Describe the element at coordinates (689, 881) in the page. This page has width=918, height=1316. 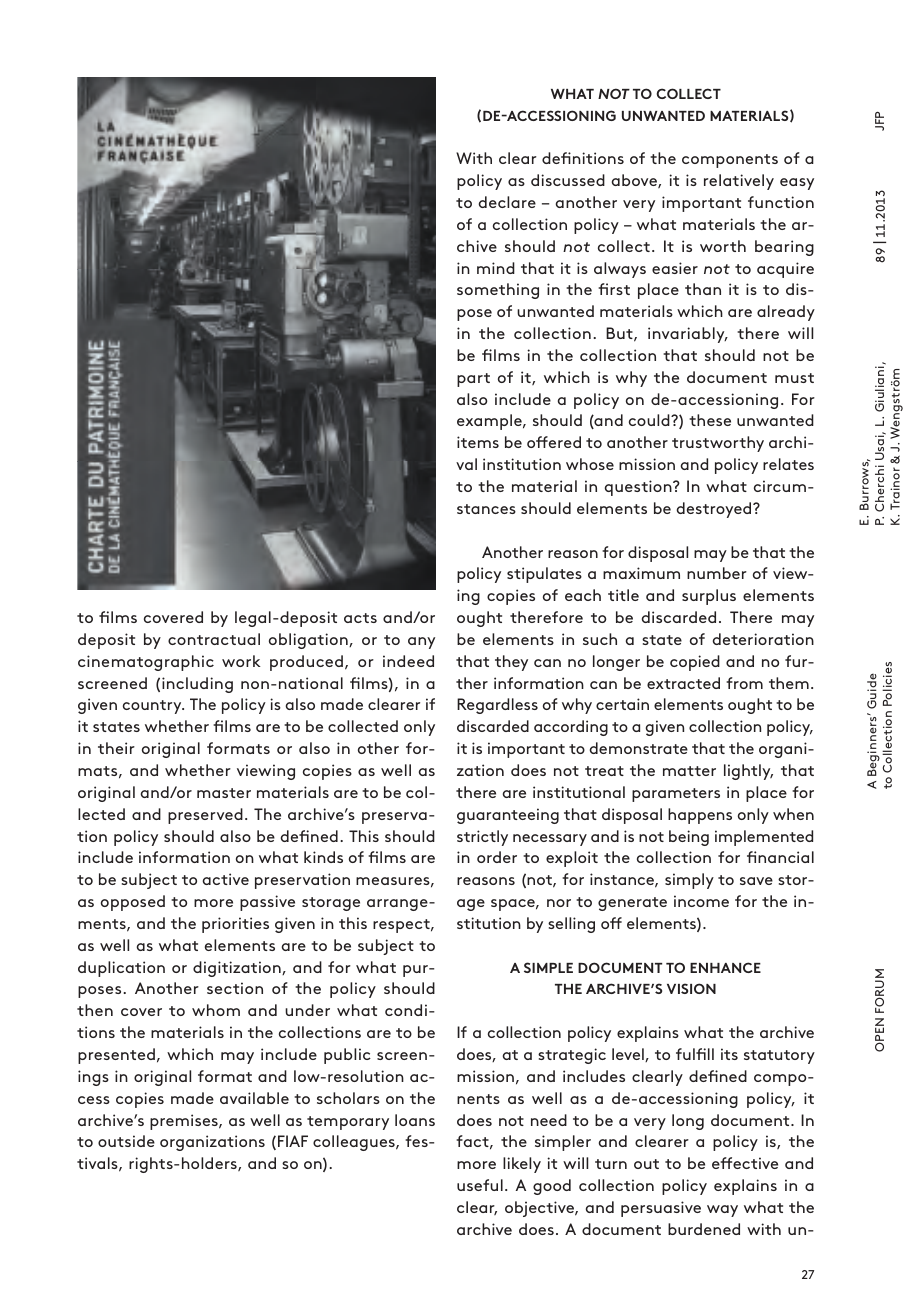
I see `simply` at that location.
